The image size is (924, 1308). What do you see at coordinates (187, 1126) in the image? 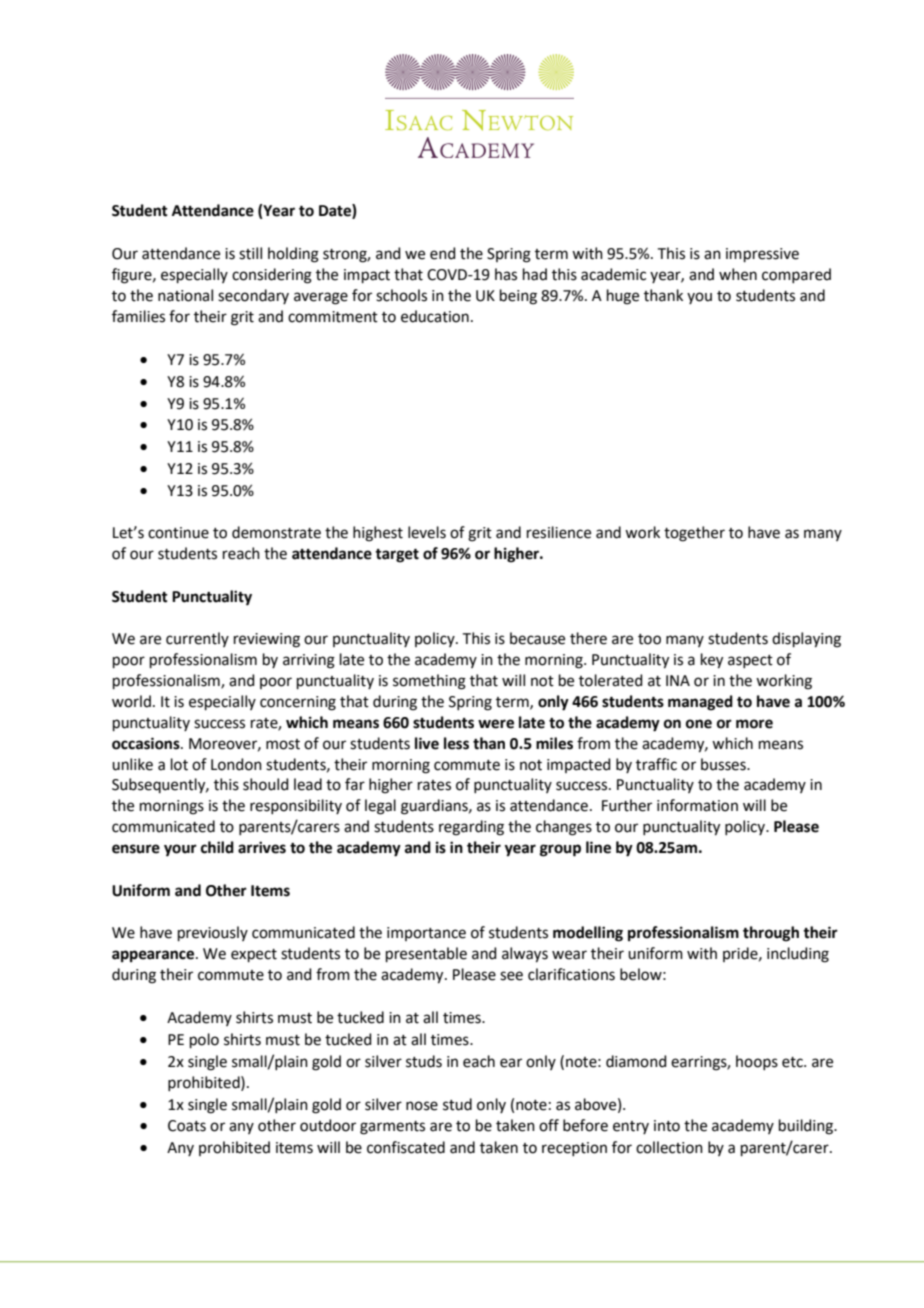
I see `Coats` at bounding box center [187, 1126].
